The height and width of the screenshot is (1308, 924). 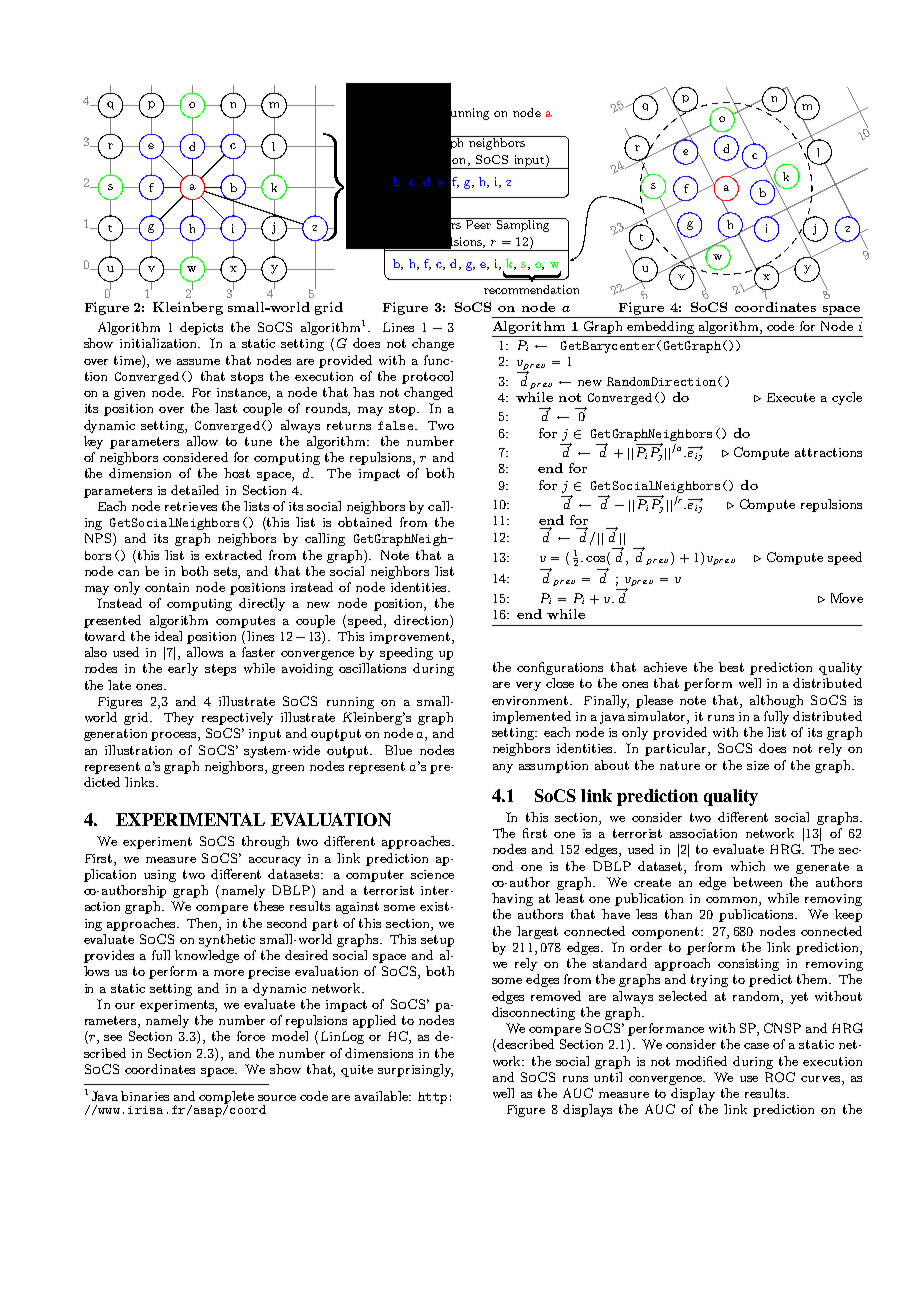 I want to click on implemented, so click(x=532, y=717).
